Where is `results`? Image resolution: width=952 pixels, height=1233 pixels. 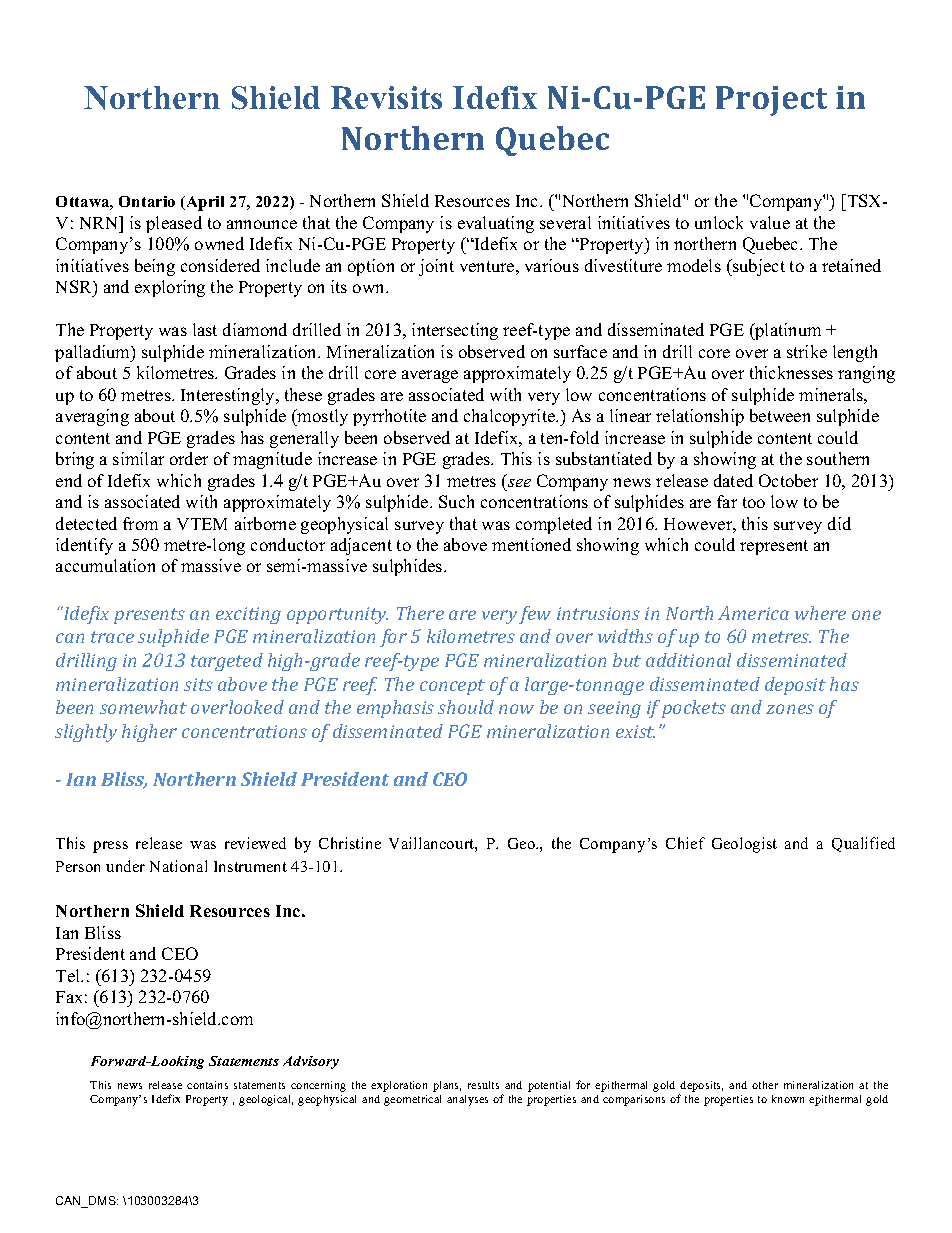 results is located at coordinates (483, 1085).
